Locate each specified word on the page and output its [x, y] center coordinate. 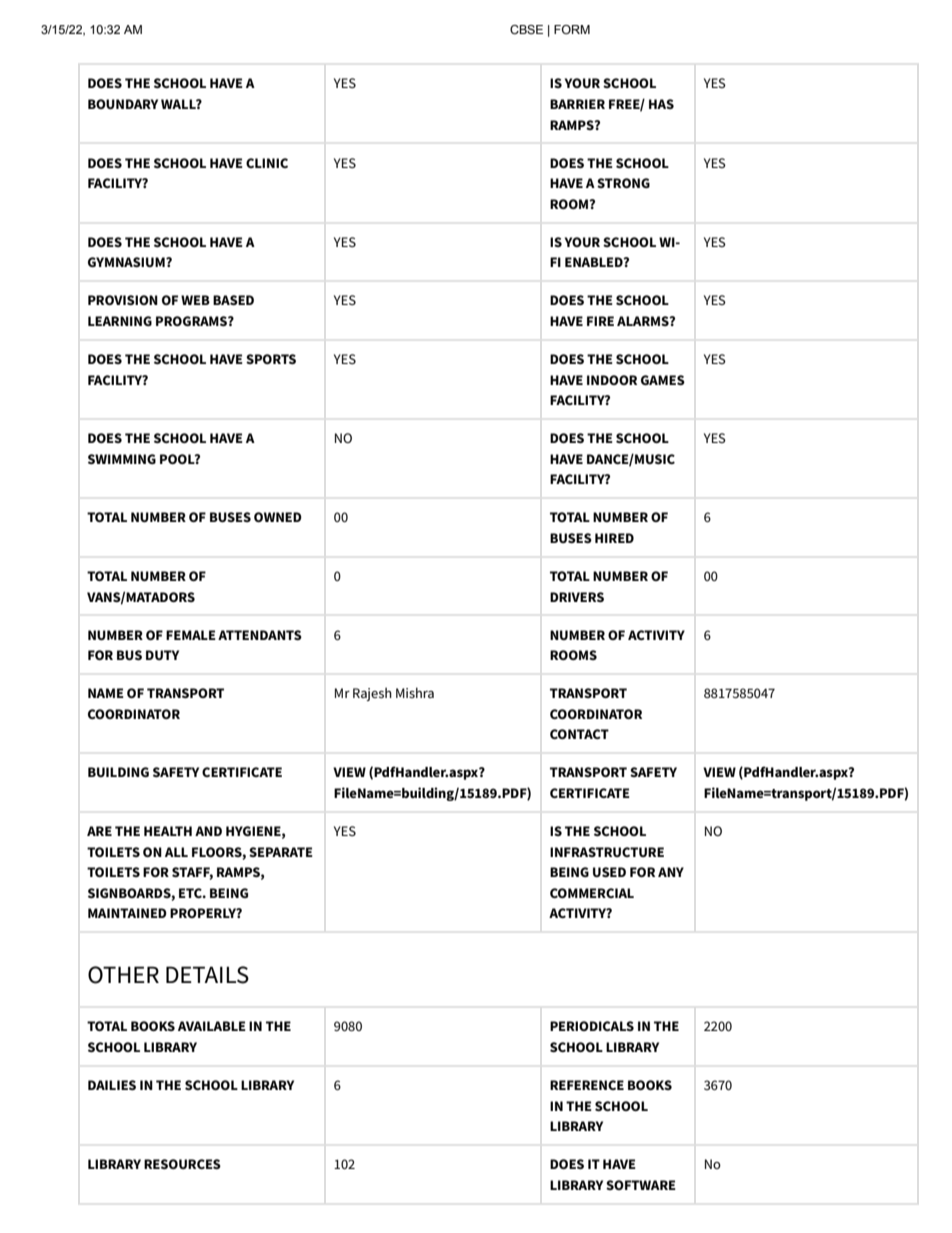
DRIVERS [577, 597]
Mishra [415, 692]
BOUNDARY [123, 104]
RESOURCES [182, 1164]
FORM [572, 29]
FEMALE [191, 635]
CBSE [526, 29]
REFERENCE [587, 1085]
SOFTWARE [641, 1185]
